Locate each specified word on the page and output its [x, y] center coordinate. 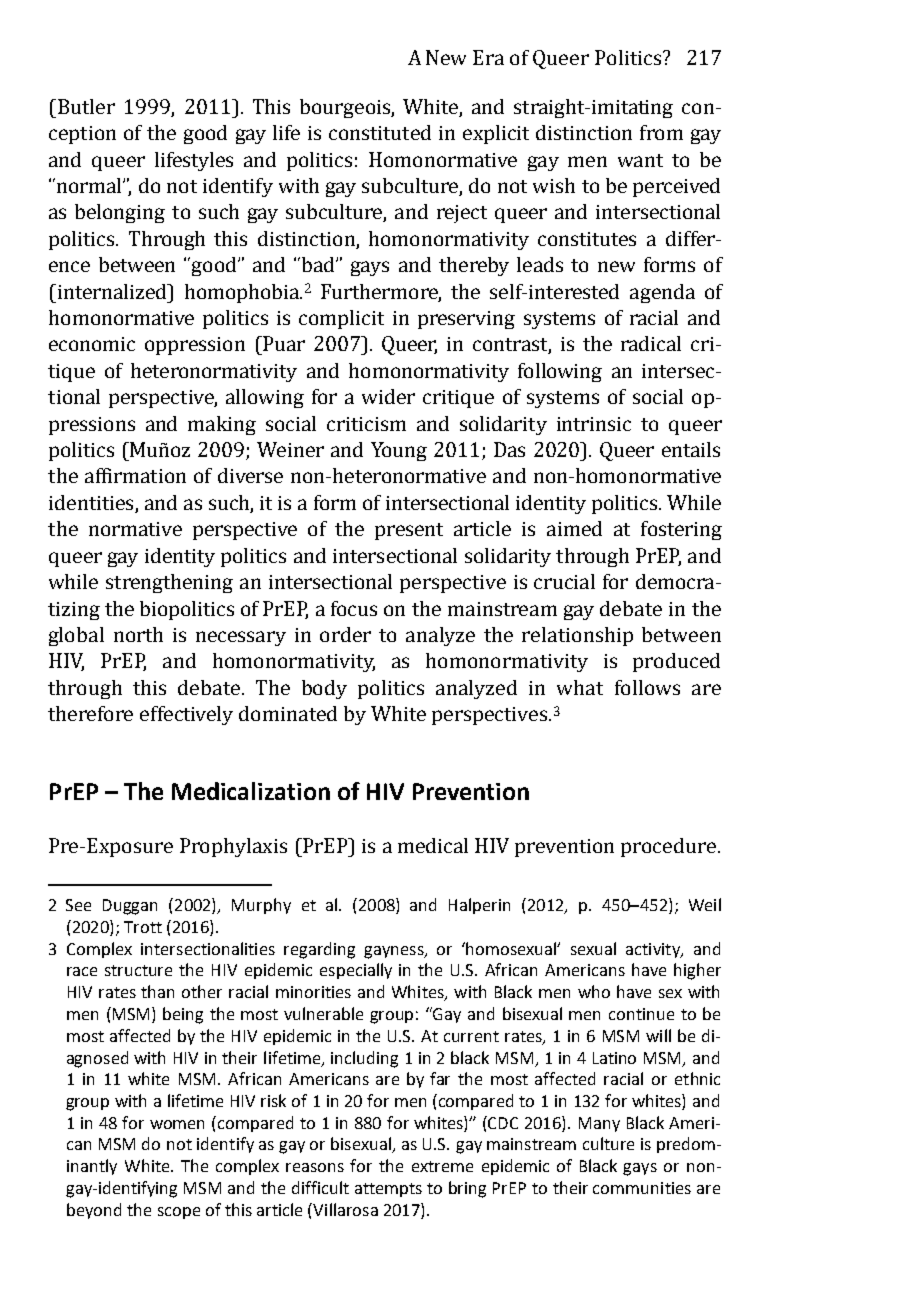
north [138, 634]
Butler [86, 106]
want [640, 160]
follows [647, 687]
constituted [380, 132]
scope [179, 1213]
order [345, 634]
